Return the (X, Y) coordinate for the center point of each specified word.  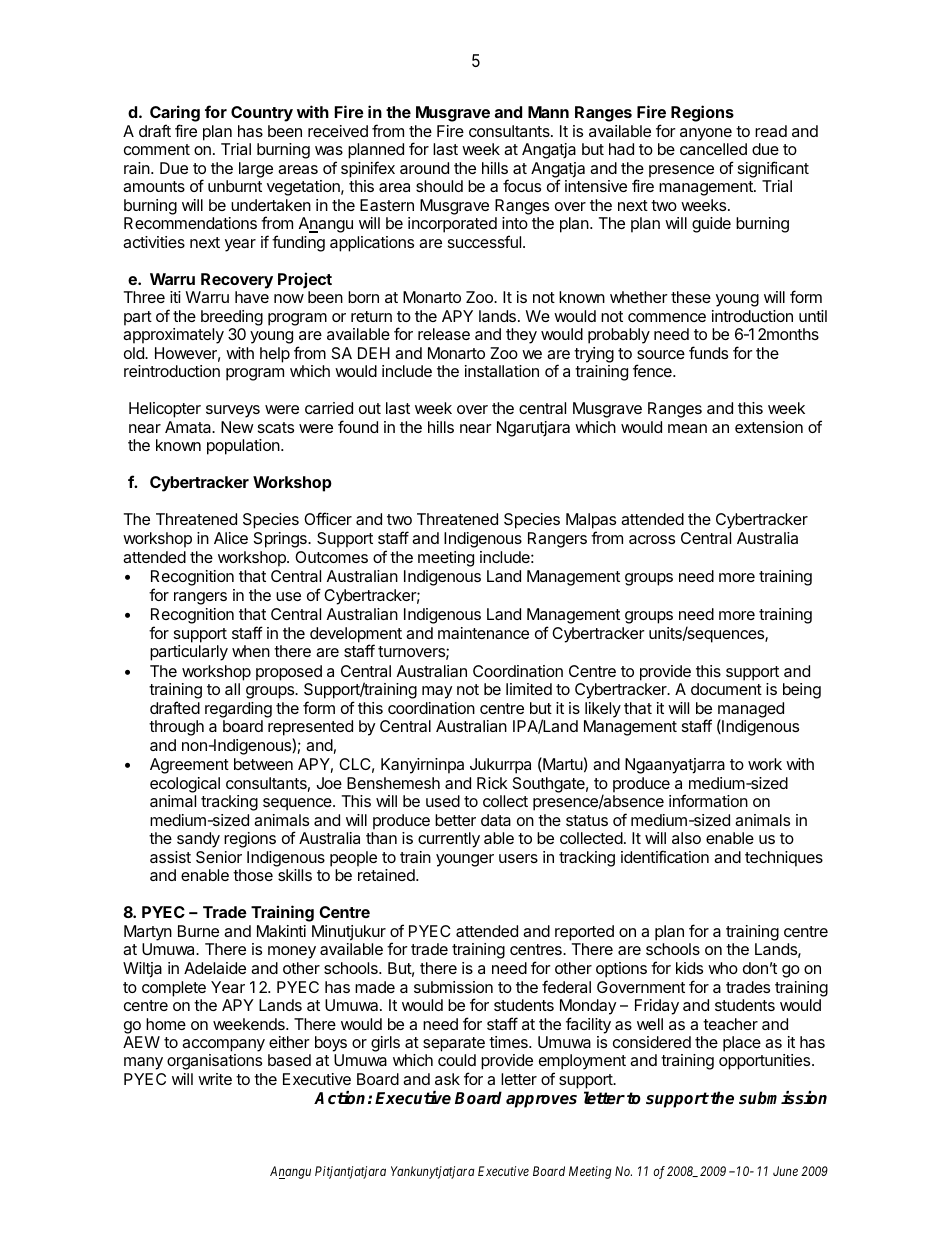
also (686, 838)
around (424, 168)
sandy (198, 840)
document (726, 689)
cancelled (713, 149)
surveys (233, 411)
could (457, 1060)
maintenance (483, 633)
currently (449, 840)
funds (708, 352)
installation (502, 371)
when (251, 651)
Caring (175, 115)
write (215, 1079)
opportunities (766, 1062)
